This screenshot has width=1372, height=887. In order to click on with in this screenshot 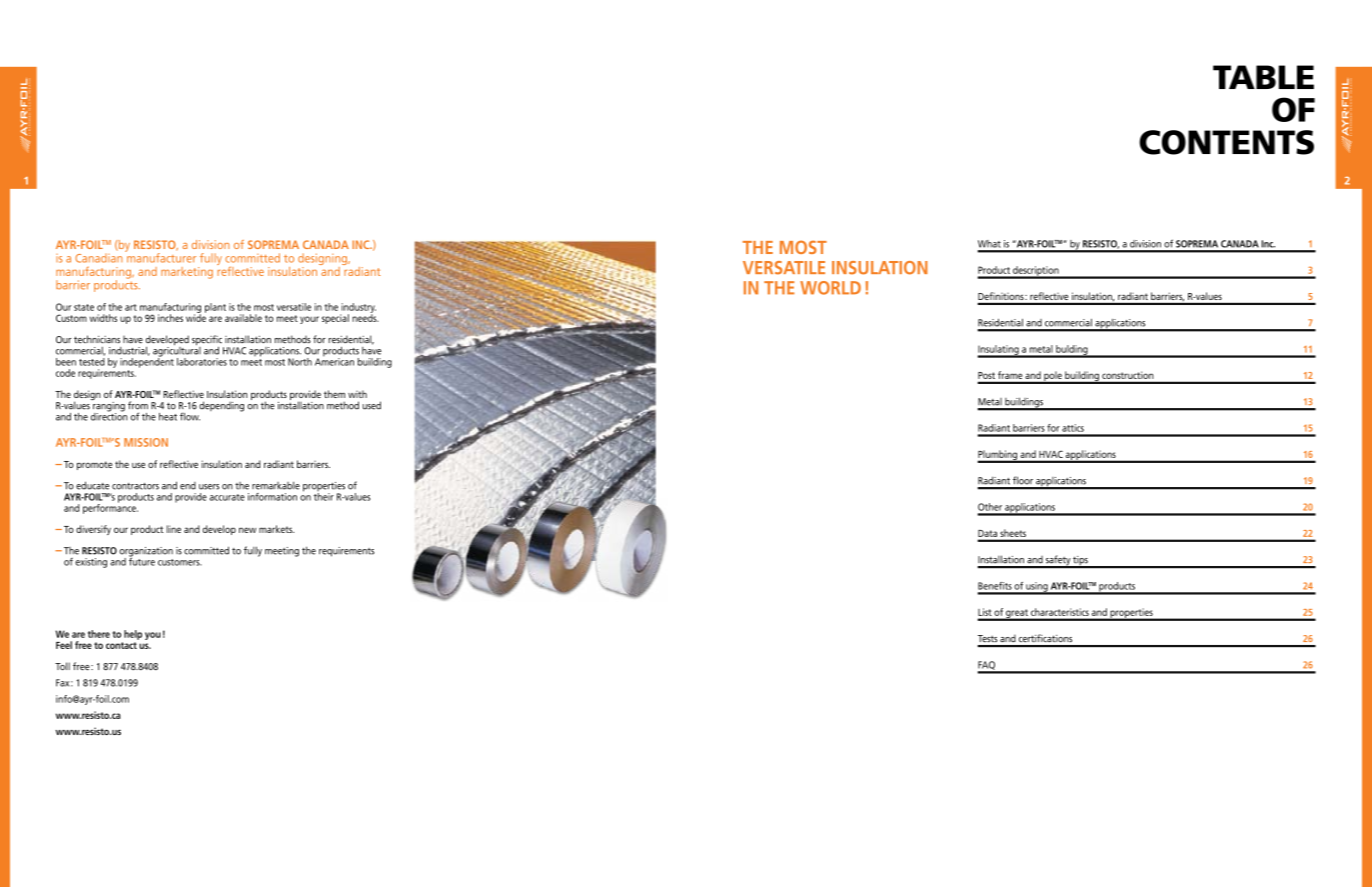, I will do `click(357, 394)`.
